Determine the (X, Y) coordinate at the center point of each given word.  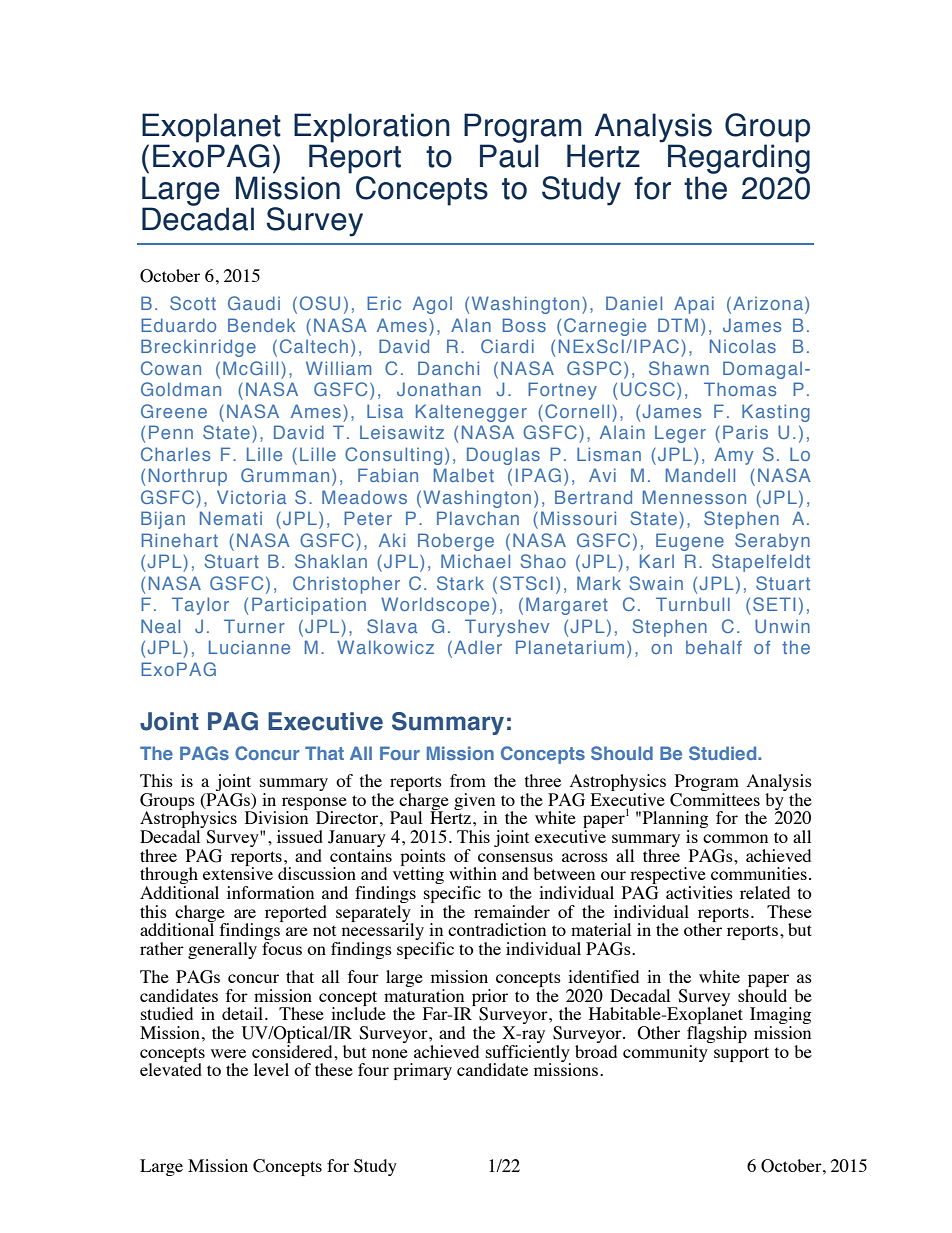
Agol (432, 305)
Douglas (503, 456)
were (228, 1053)
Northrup (188, 477)
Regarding (739, 160)
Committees (715, 798)
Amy (733, 456)
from (468, 780)
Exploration (372, 129)
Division (276, 816)
